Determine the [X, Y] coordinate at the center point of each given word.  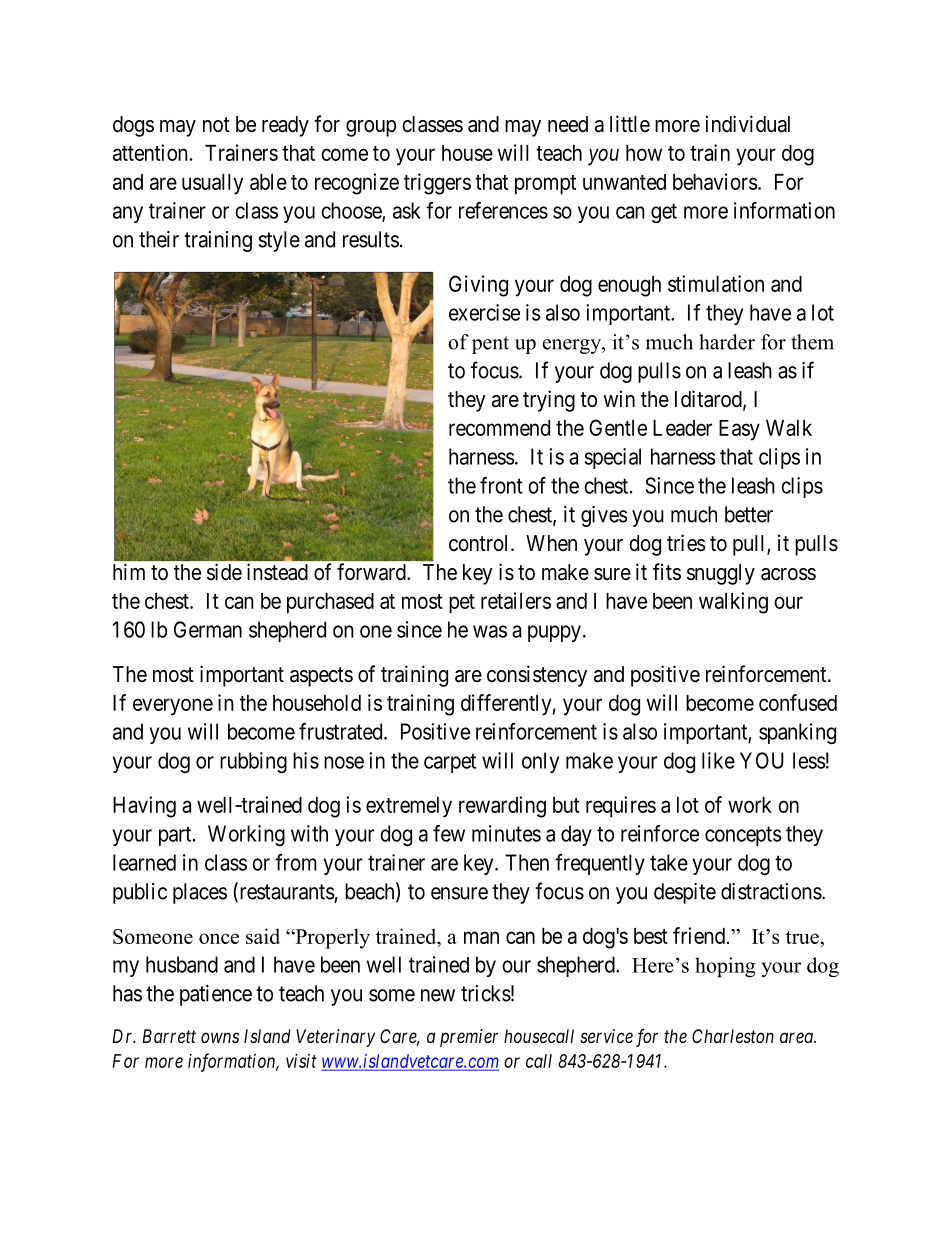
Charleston [733, 1036]
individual [748, 124]
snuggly [721, 574]
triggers [437, 184]
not [216, 124]
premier [469, 1038]
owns [220, 1037]
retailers [516, 600]
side [224, 572]
